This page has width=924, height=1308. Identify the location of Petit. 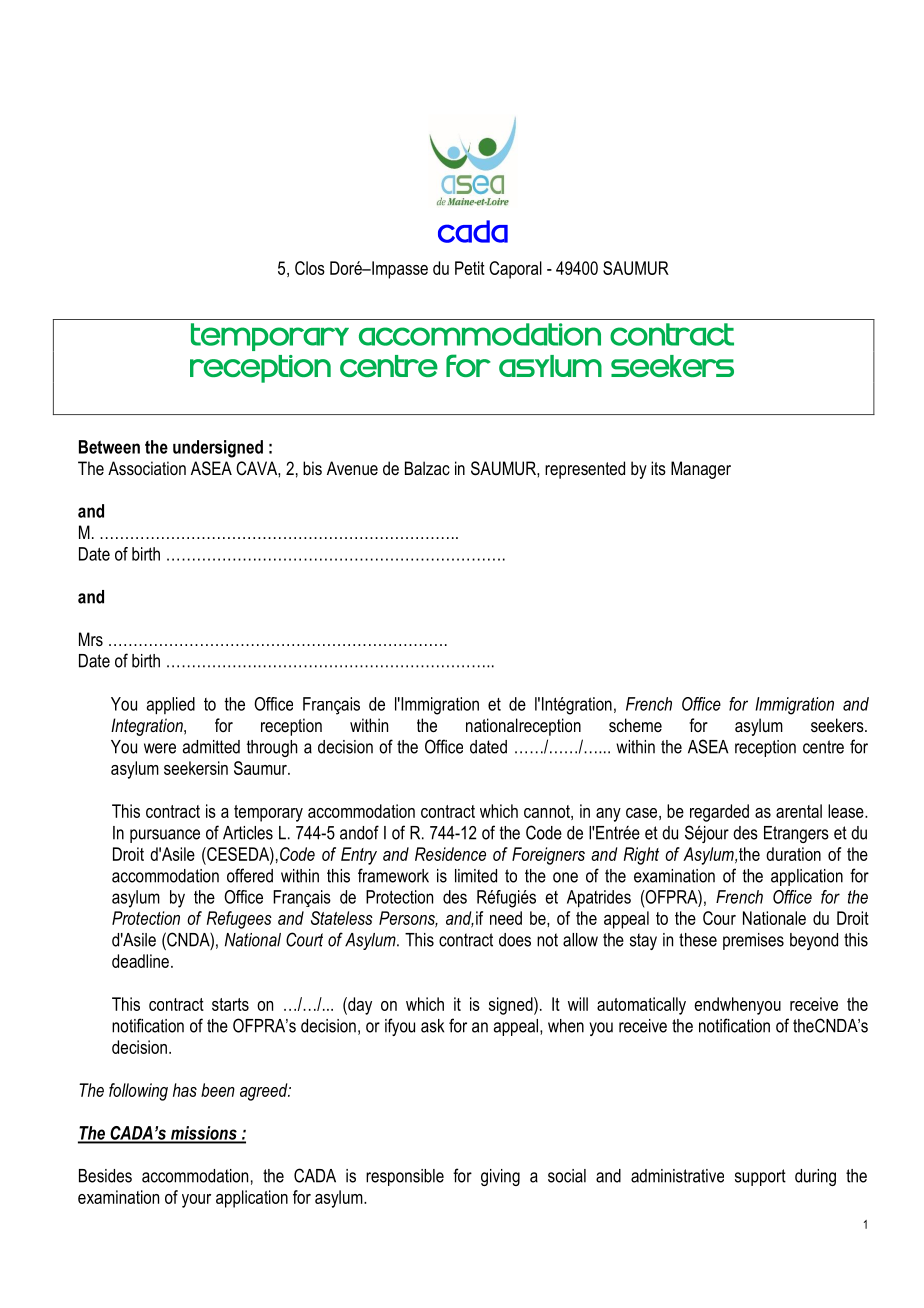
(470, 268).
